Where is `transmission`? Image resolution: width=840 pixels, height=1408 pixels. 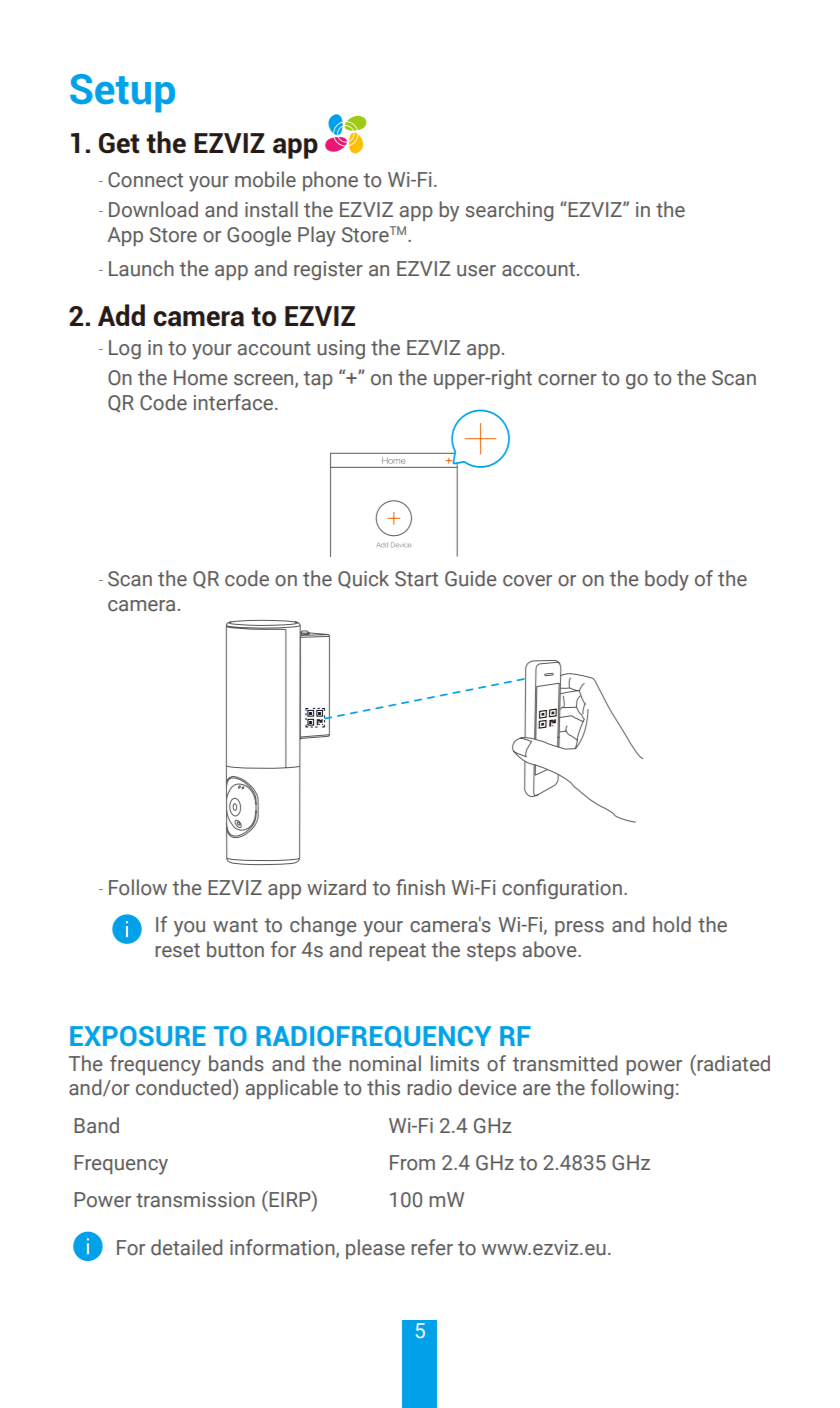
transmission is located at coordinates (195, 1200).
